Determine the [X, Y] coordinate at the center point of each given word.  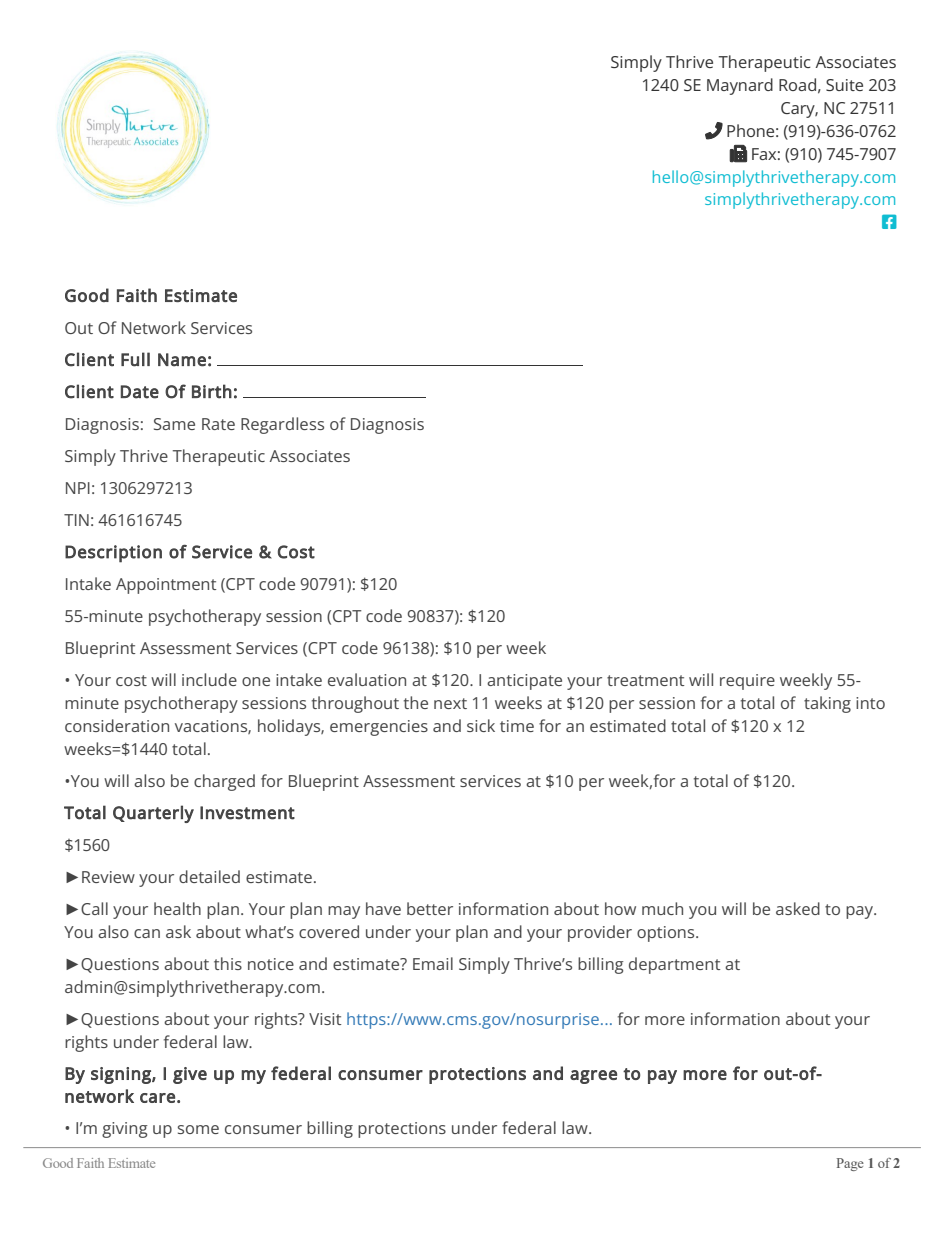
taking [827, 704]
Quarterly [153, 814]
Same [174, 424]
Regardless [282, 425]
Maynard [740, 86]
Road [797, 84]
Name [182, 360]
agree [593, 1077]
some [198, 1129]
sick [481, 725]
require [747, 682]
